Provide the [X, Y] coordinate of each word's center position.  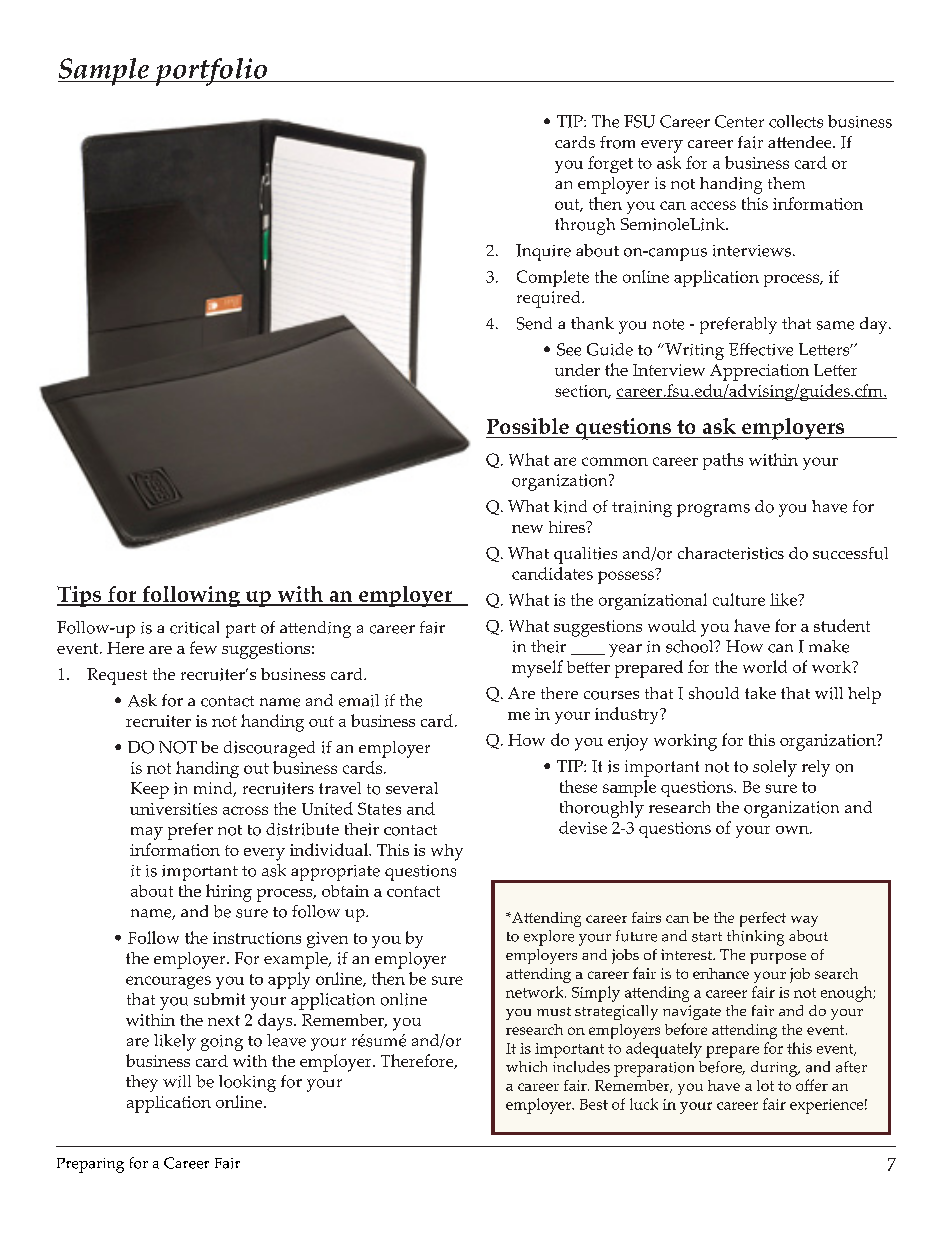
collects [796, 121]
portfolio [211, 72]
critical [194, 627]
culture [739, 599]
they [142, 1083]
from [617, 142]
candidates [552, 573]
